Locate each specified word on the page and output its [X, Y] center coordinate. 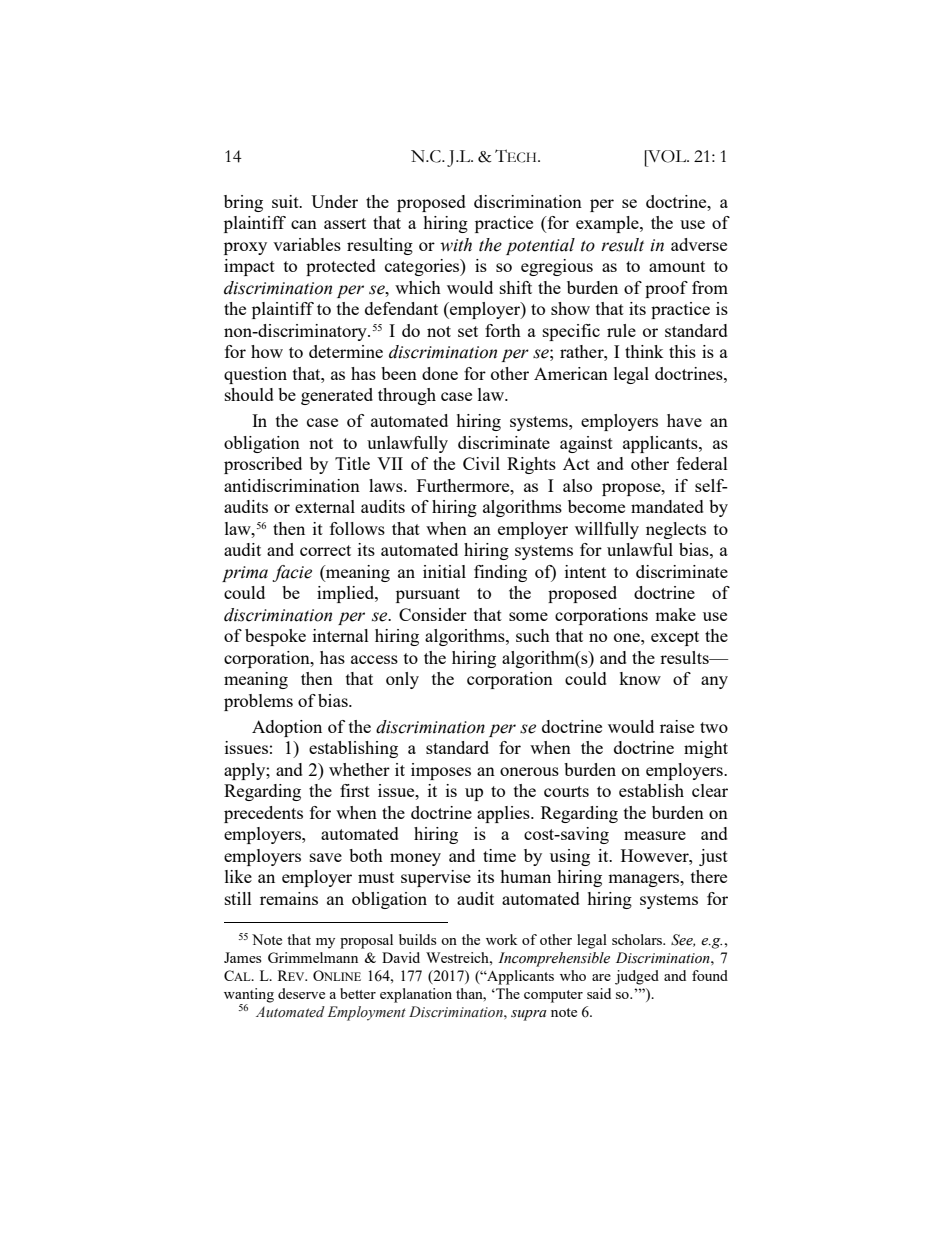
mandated [667, 506]
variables [307, 244]
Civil [481, 463]
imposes [441, 771]
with [456, 245]
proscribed [263, 465]
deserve [301, 993]
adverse [699, 244]
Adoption [287, 728]
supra [529, 1015]
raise [677, 726]
